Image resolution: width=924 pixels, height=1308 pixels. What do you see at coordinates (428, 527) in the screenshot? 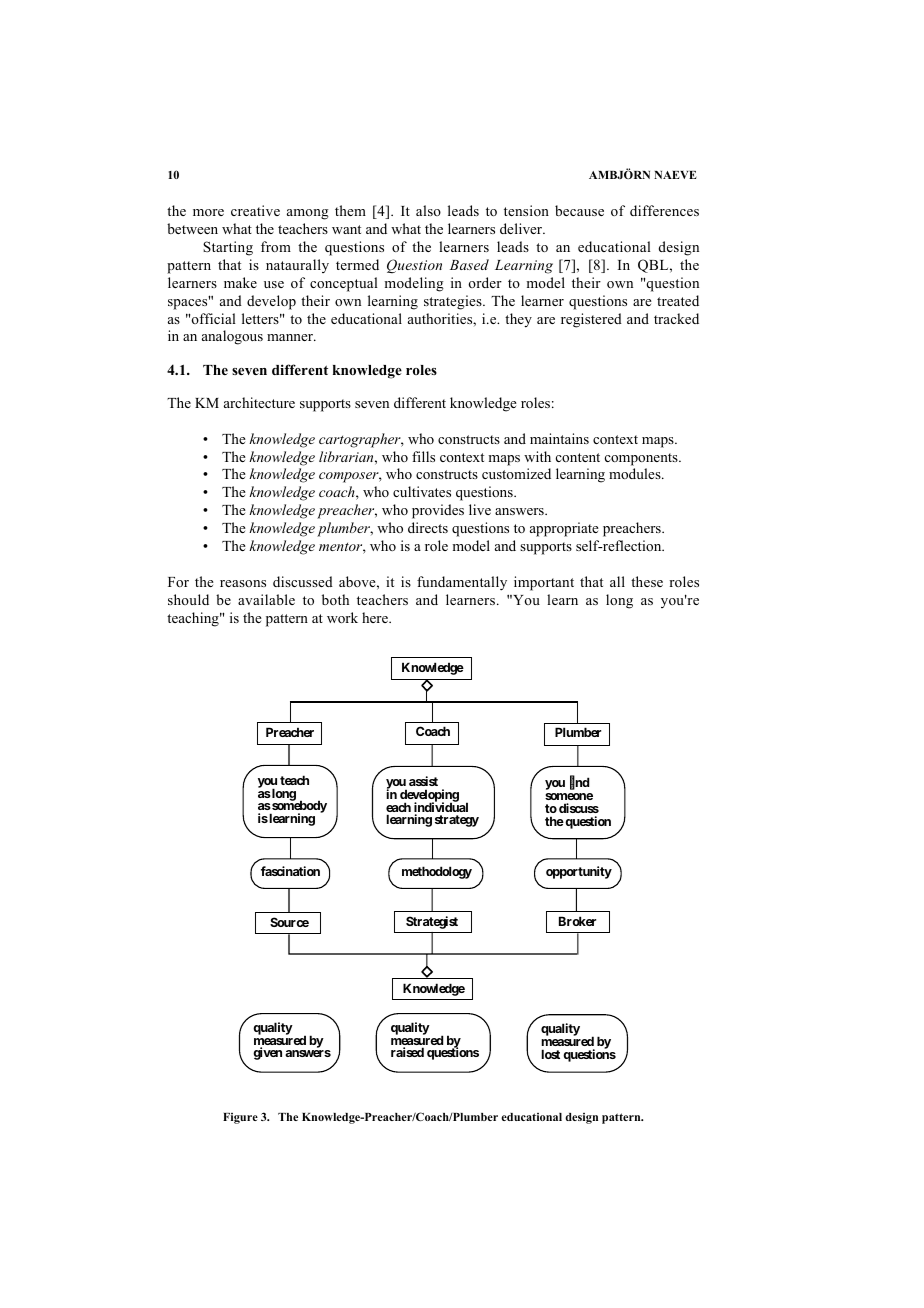
I see `directs` at bounding box center [428, 527].
